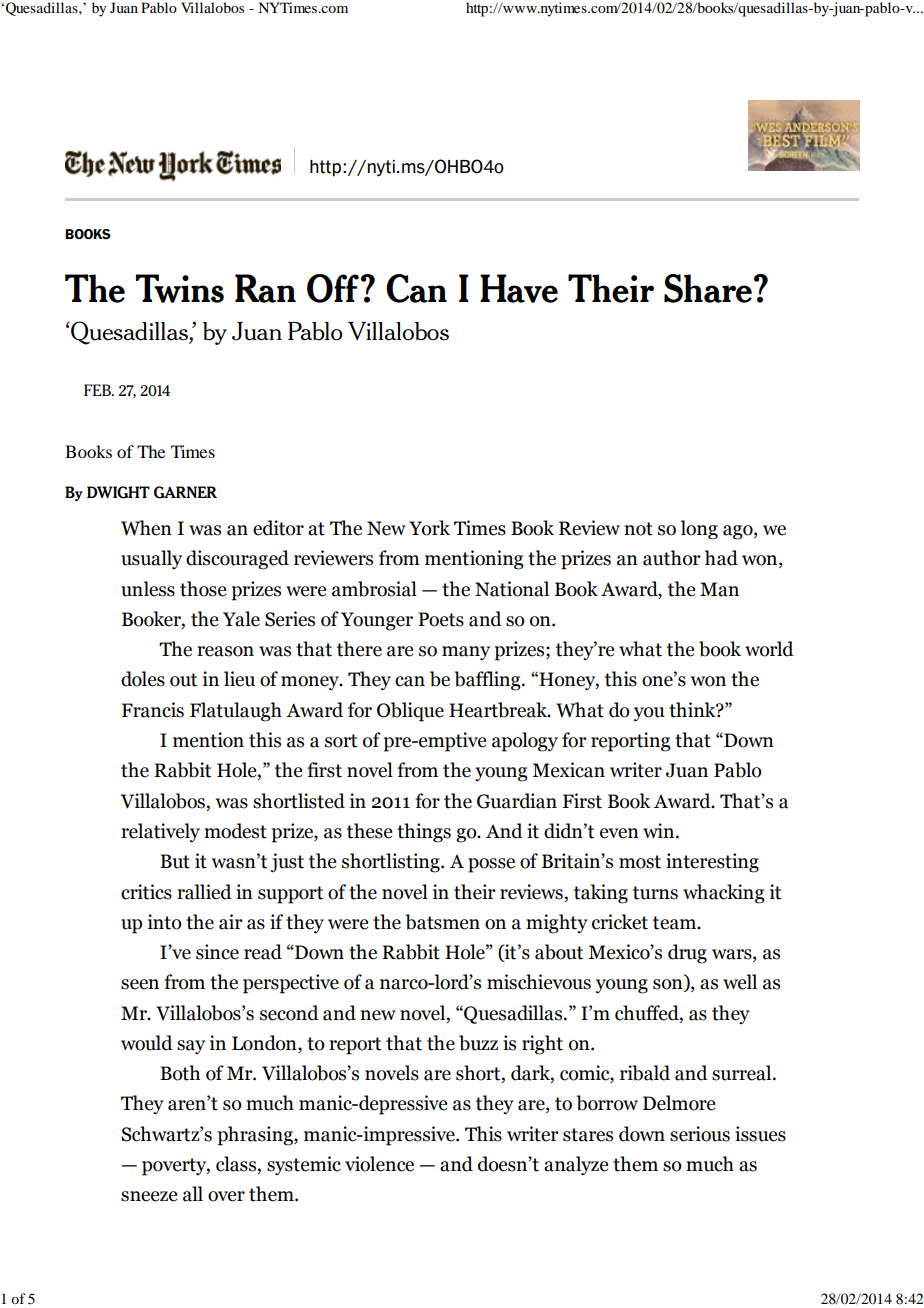 The height and width of the screenshot is (1308, 924). Describe the element at coordinates (149, 1196) in the screenshot. I see `sneeze` at that location.
